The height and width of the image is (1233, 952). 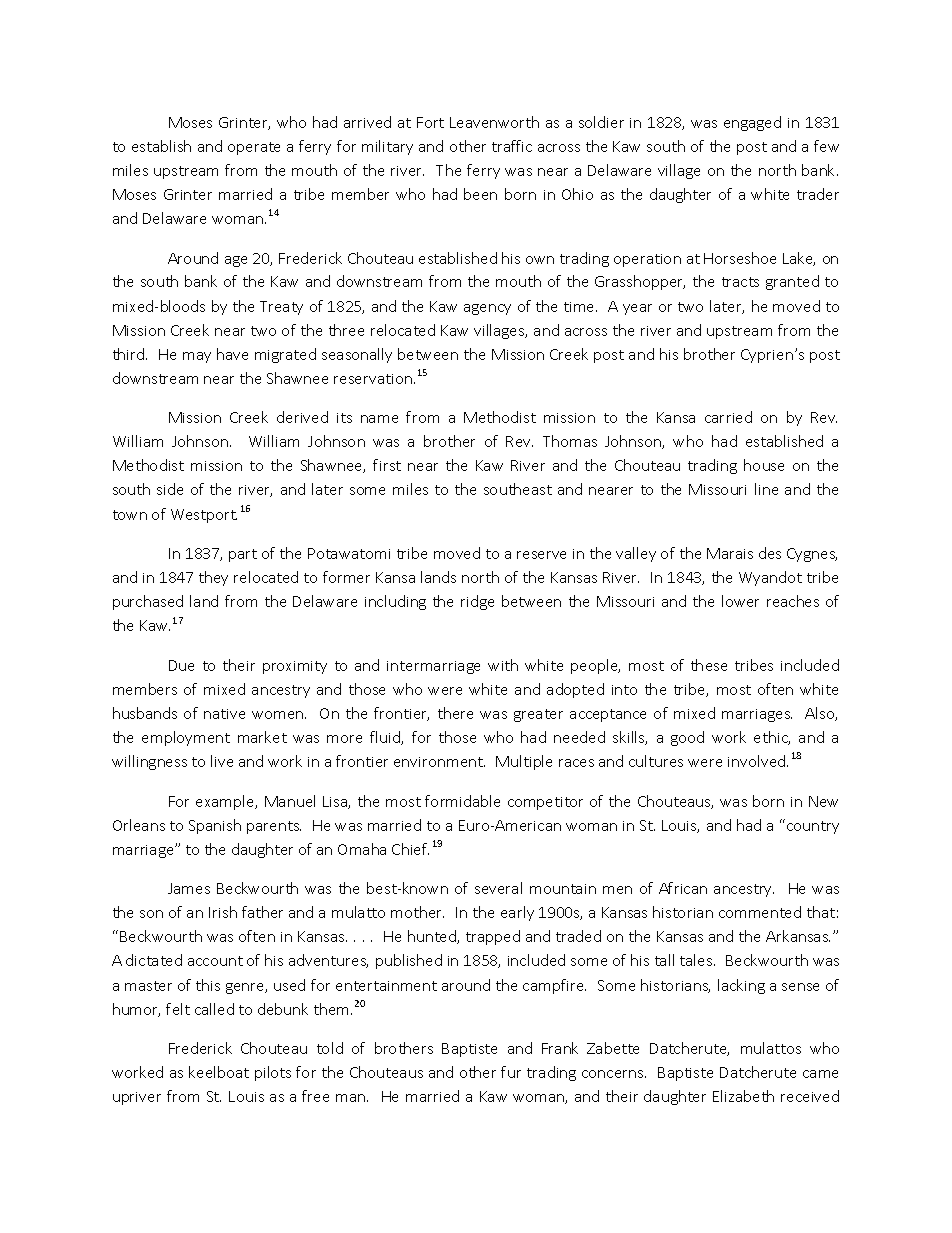 I want to click on lower, so click(x=740, y=601).
